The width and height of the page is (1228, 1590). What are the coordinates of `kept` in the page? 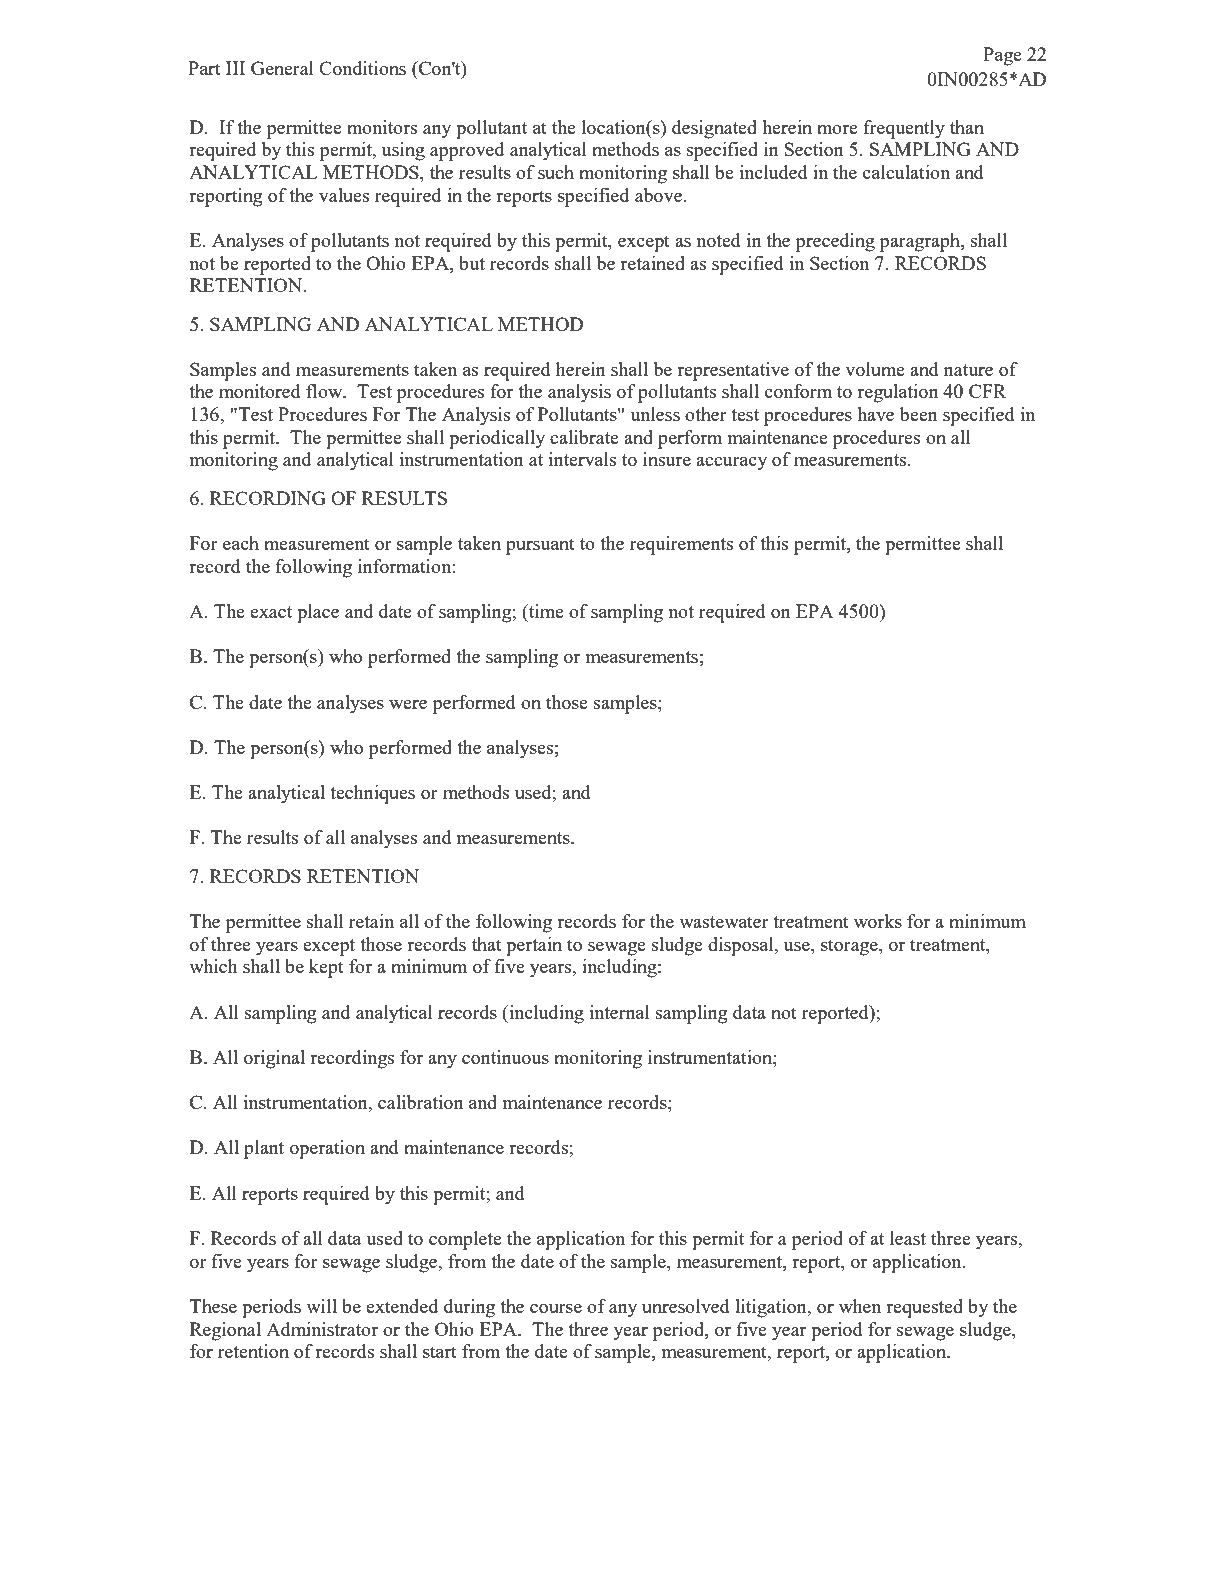 It's located at (326, 968).
